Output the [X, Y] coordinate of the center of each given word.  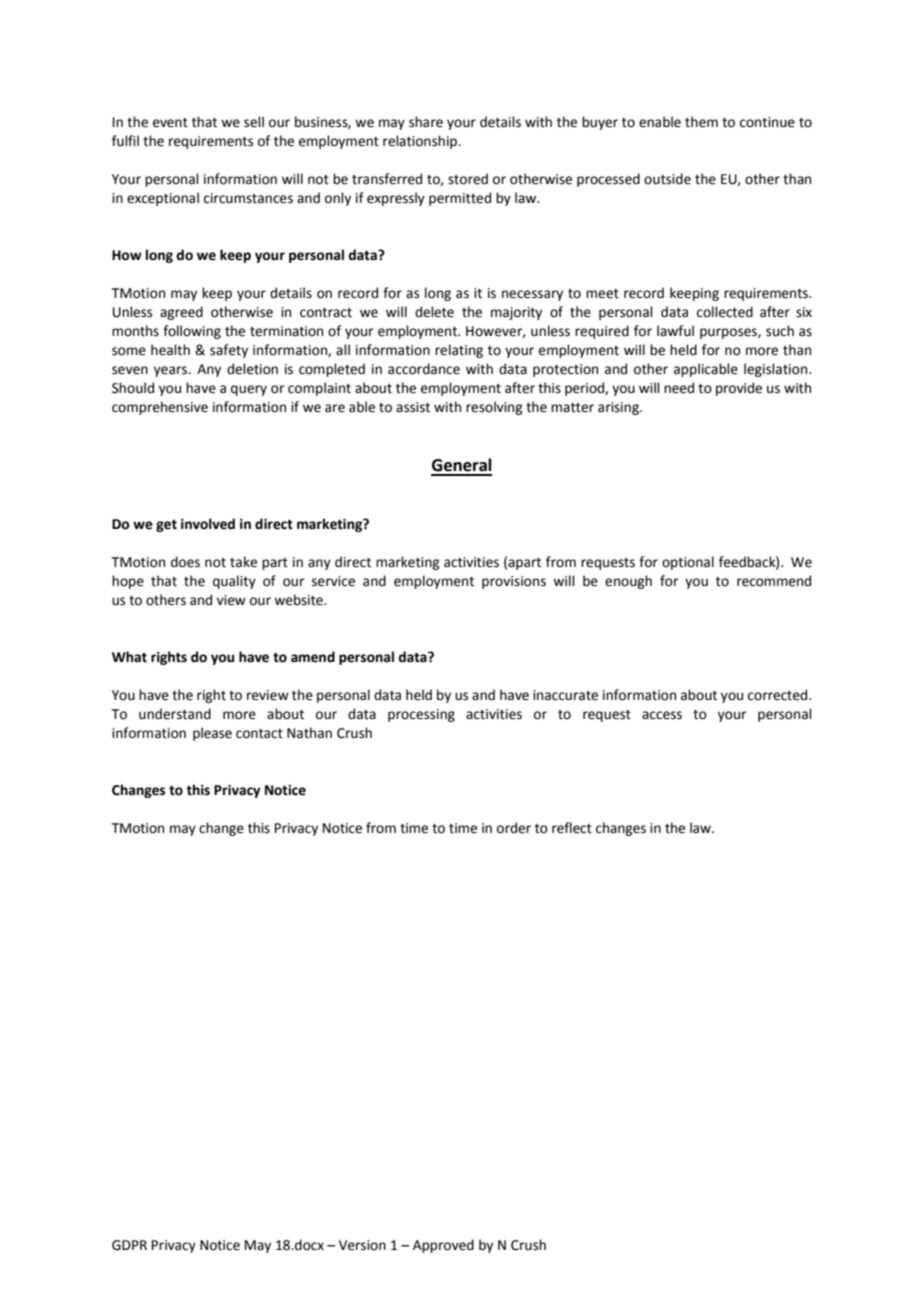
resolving [494, 408]
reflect [572, 828]
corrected [779, 695]
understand [175, 714]
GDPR [129, 1245]
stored [468, 179]
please [212, 734]
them [701, 122]
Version [362, 1245]
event [170, 123]
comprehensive [160, 408]
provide [739, 389]
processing [421, 715]
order [514, 828]
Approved [443, 1246]
